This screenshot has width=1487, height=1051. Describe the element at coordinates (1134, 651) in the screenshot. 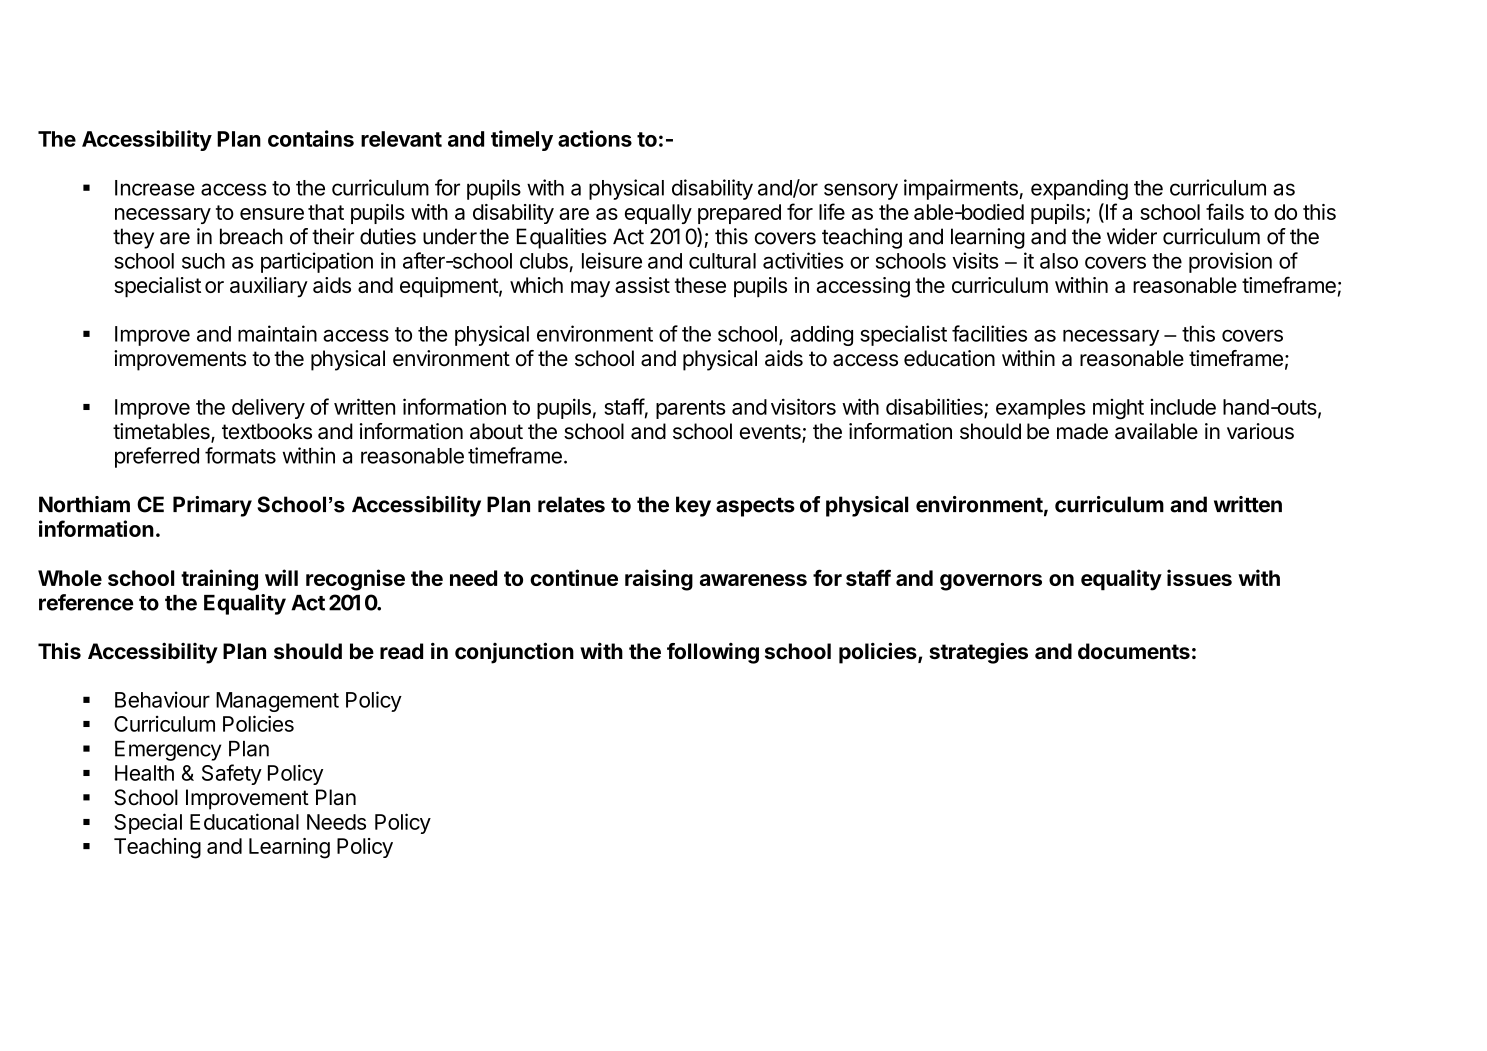

I see `documents` at that location.
